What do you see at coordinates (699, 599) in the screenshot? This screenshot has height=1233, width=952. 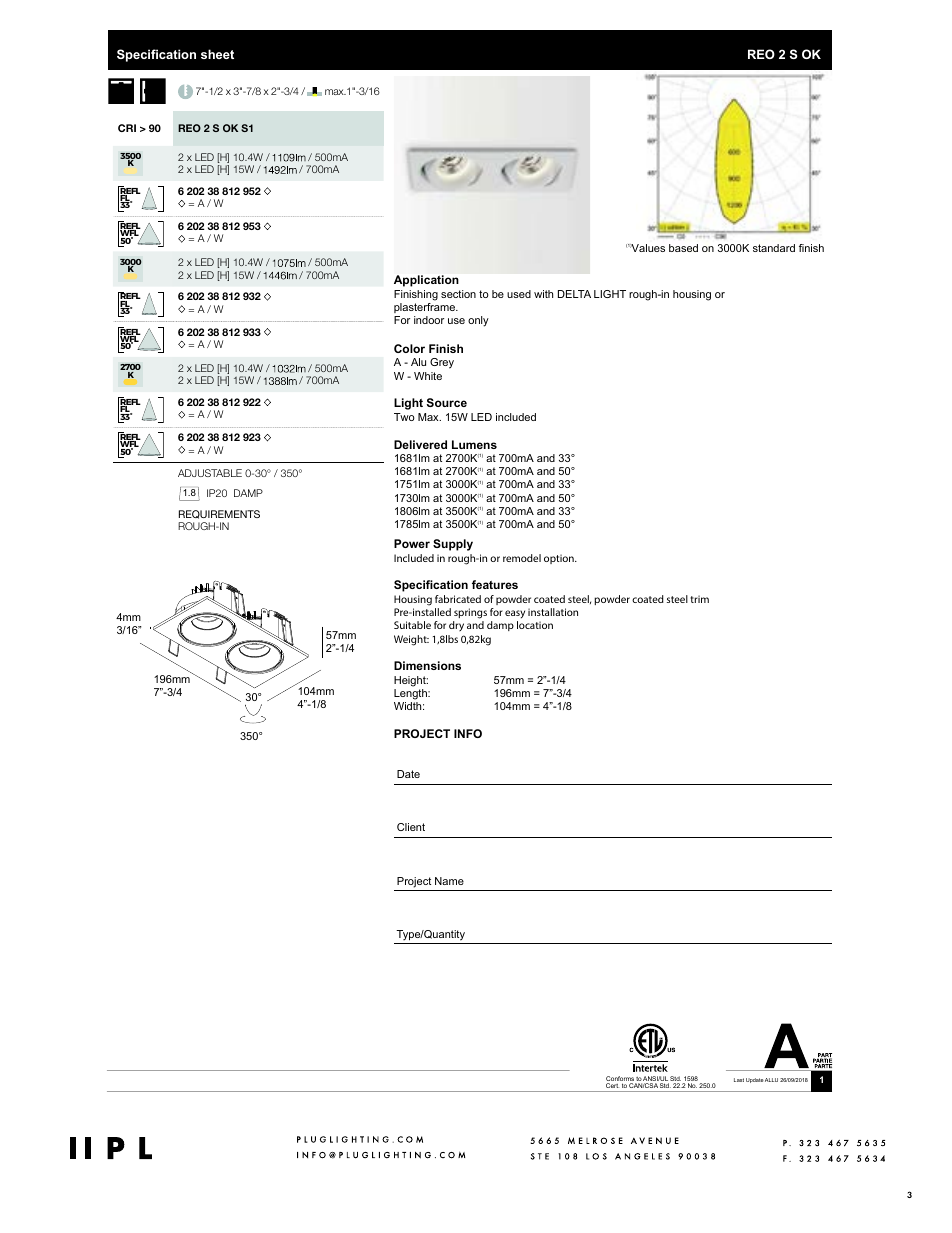 I see `trim` at bounding box center [699, 599].
